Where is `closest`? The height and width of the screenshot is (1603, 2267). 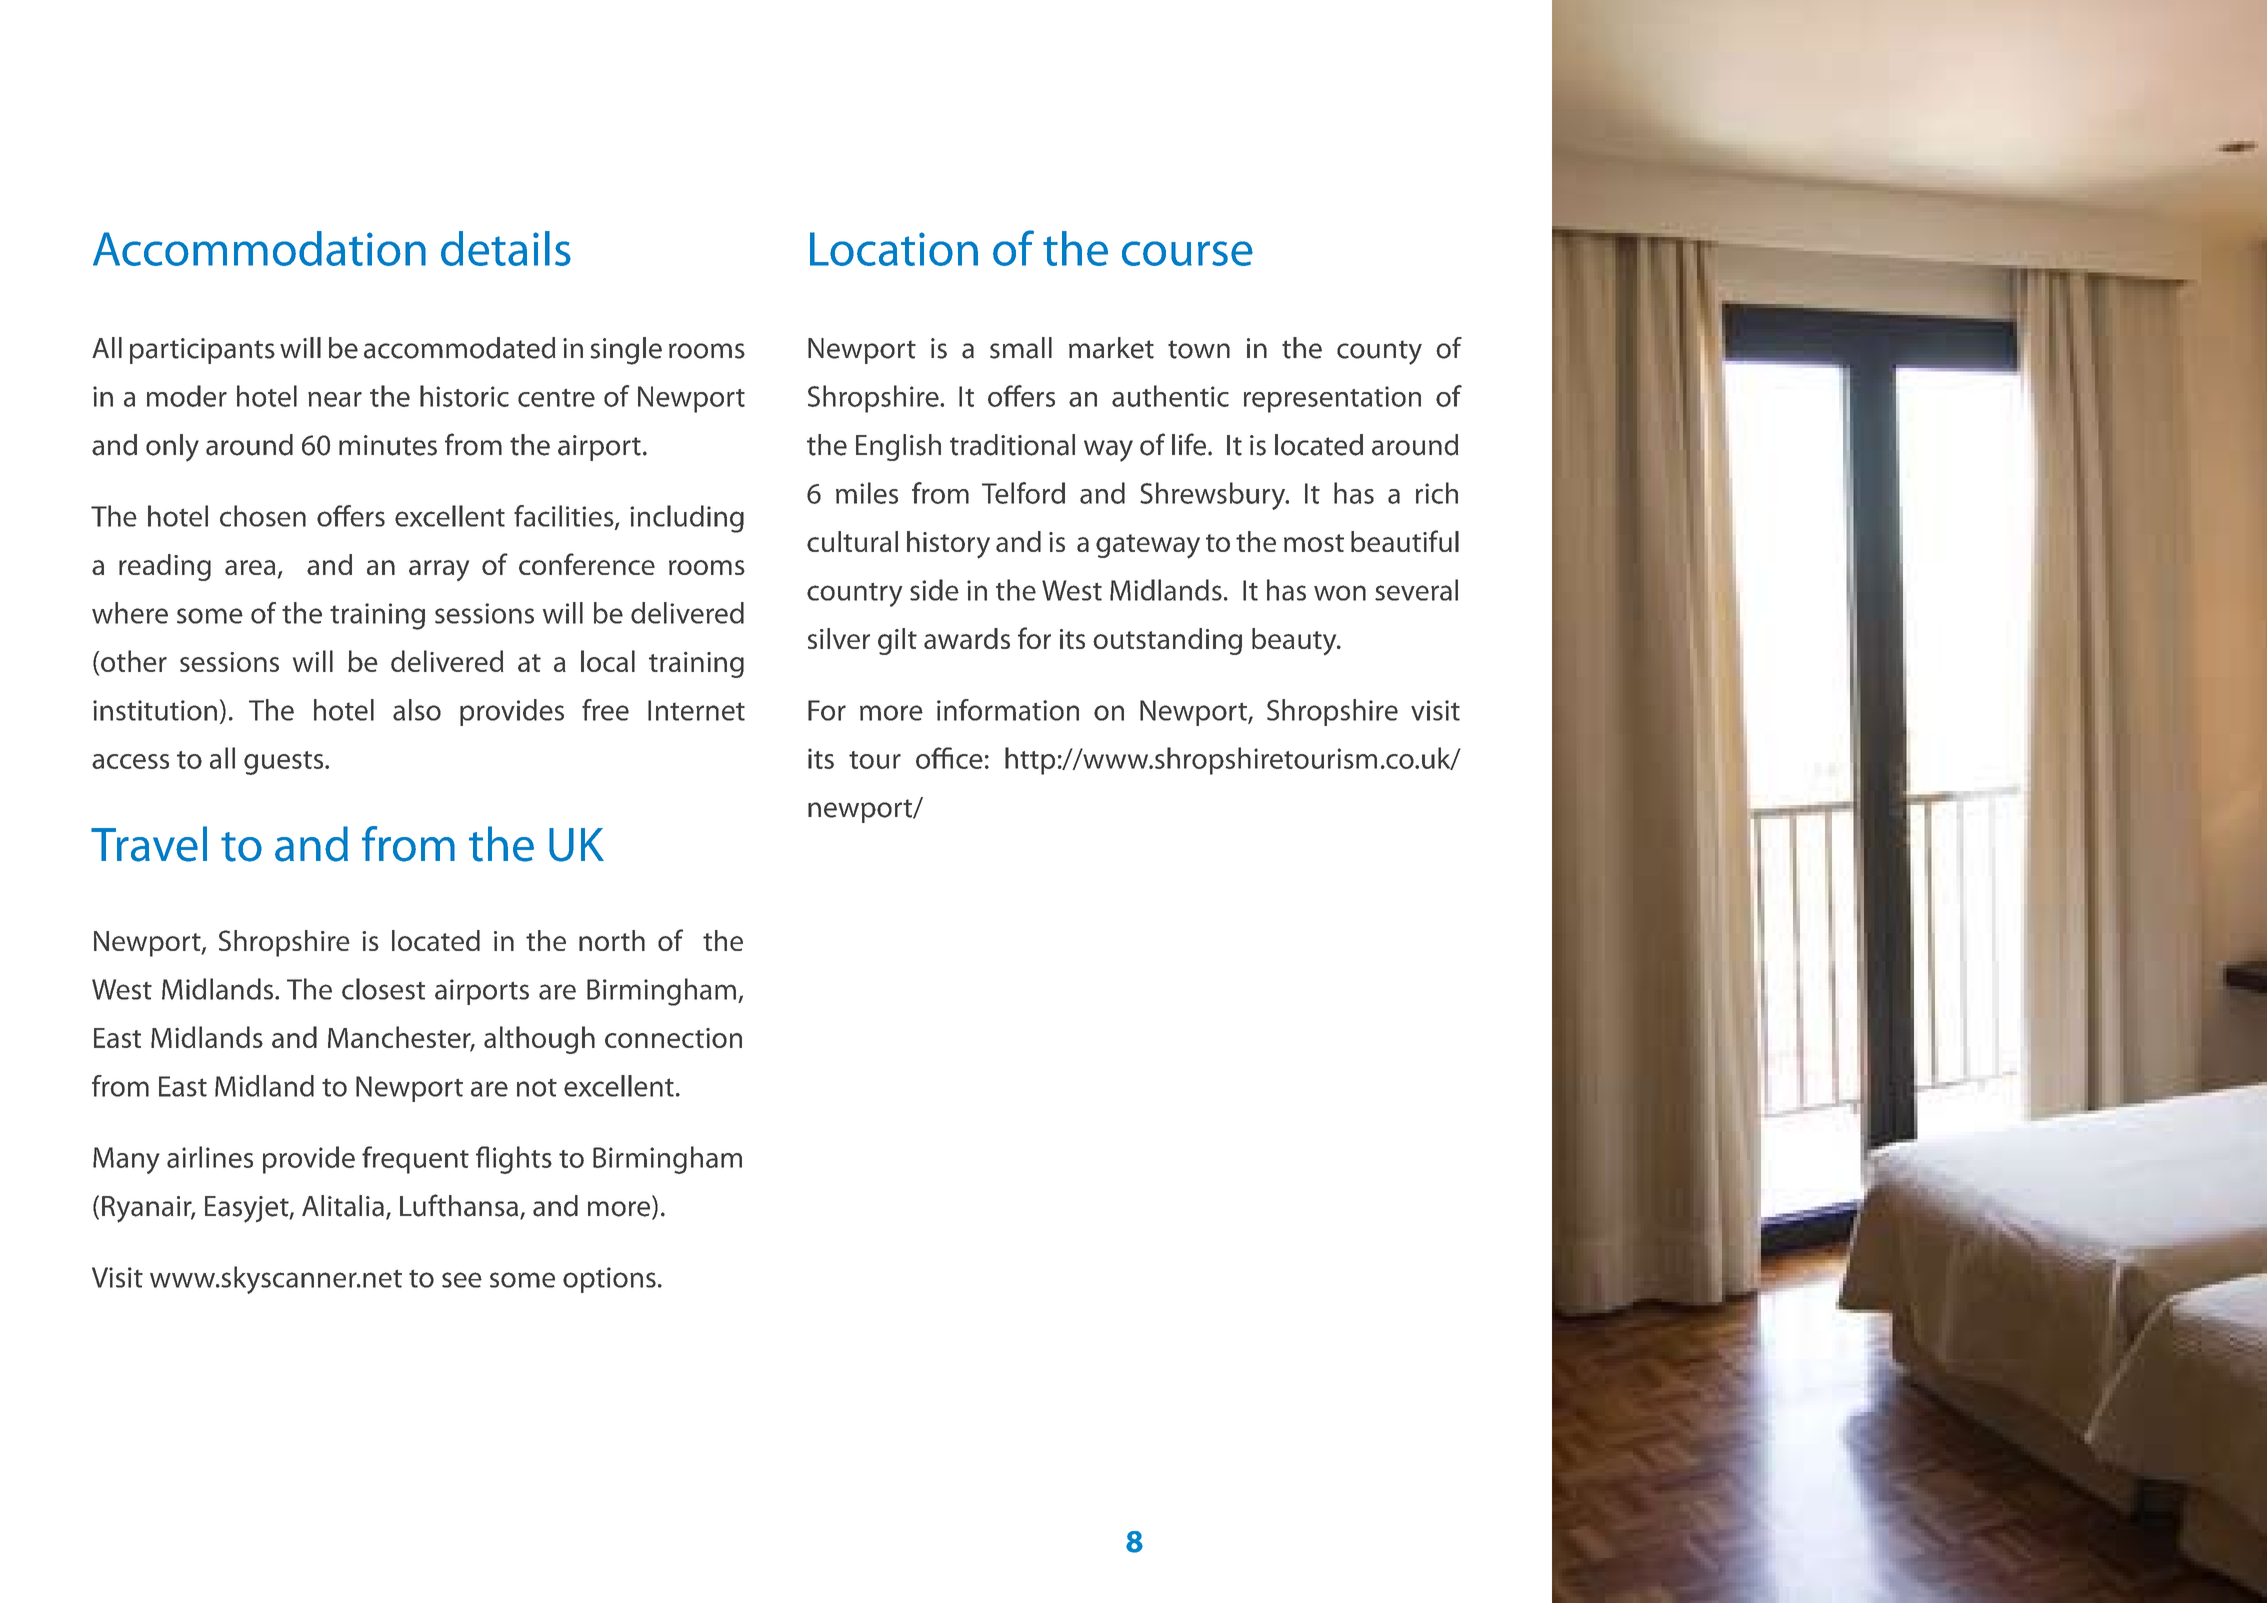 closest is located at coordinates (383, 989).
